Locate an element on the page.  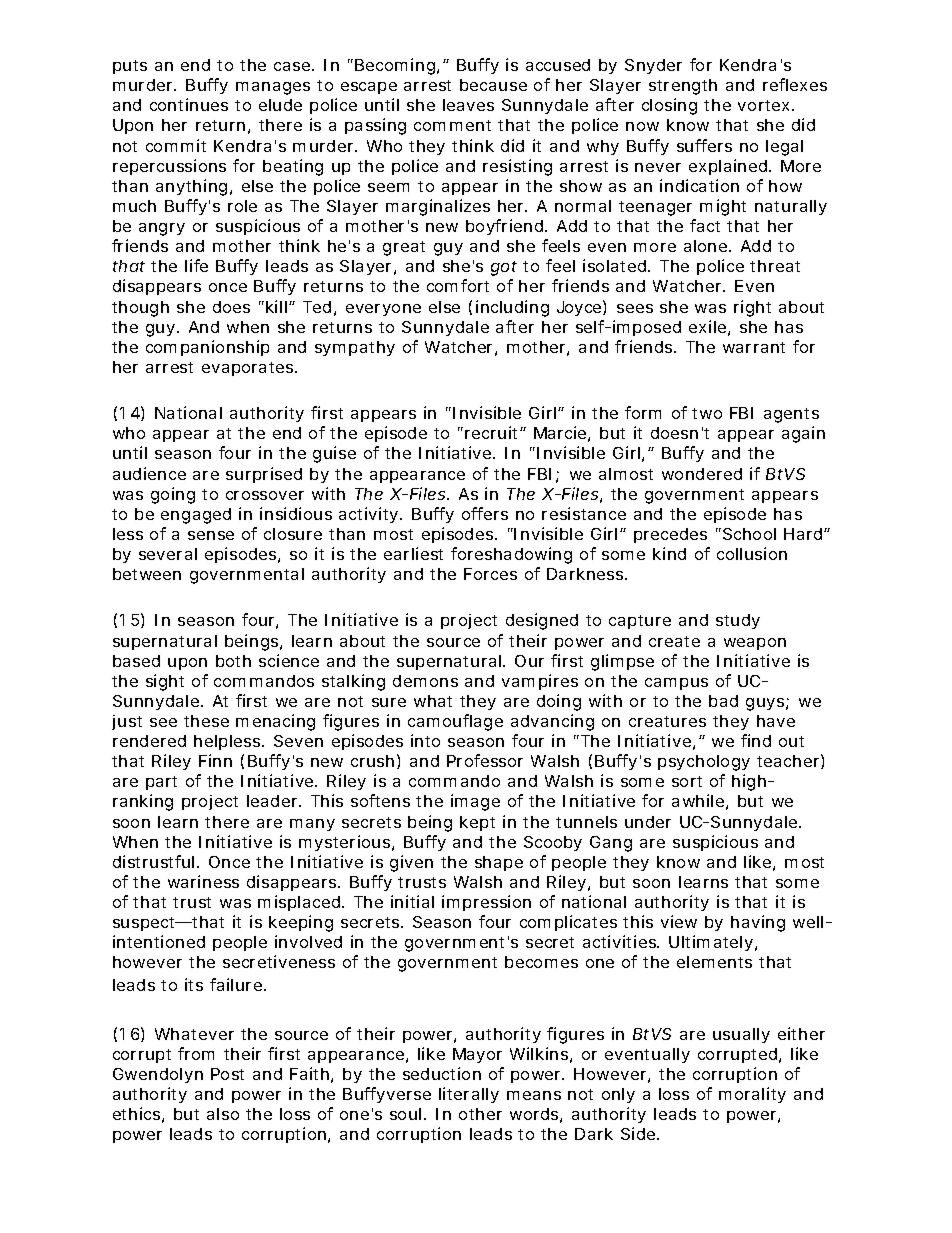
engaged is located at coordinates (196, 516).
